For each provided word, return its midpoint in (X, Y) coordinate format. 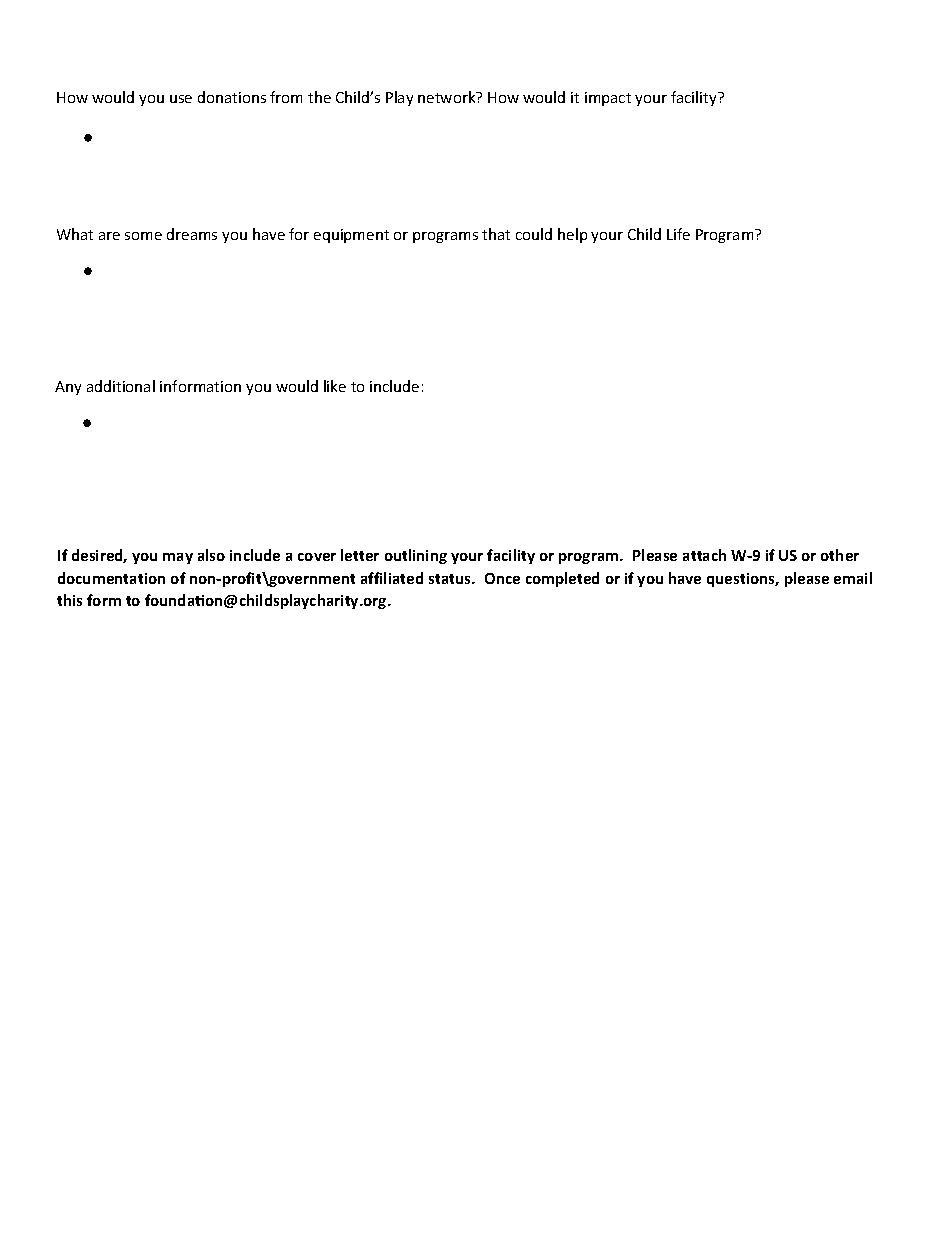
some (143, 236)
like (335, 386)
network (448, 97)
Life (678, 234)
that (496, 234)
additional (121, 386)
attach (704, 555)
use (181, 99)
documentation (111, 578)
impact (608, 99)
